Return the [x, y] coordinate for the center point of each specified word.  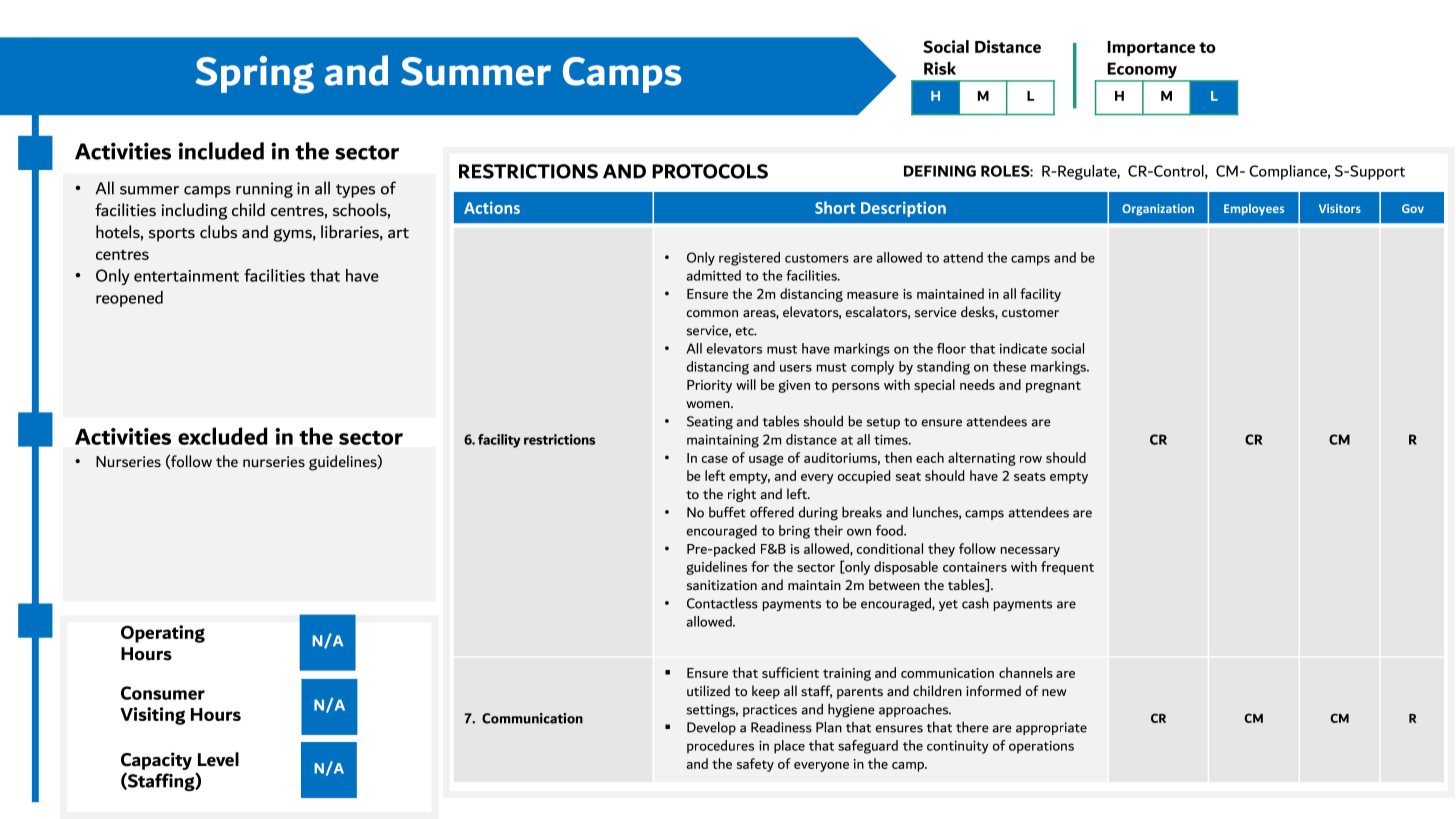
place [789, 747]
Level [218, 759]
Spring [255, 75]
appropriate [1051, 728]
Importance [1151, 48]
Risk [940, 68]
